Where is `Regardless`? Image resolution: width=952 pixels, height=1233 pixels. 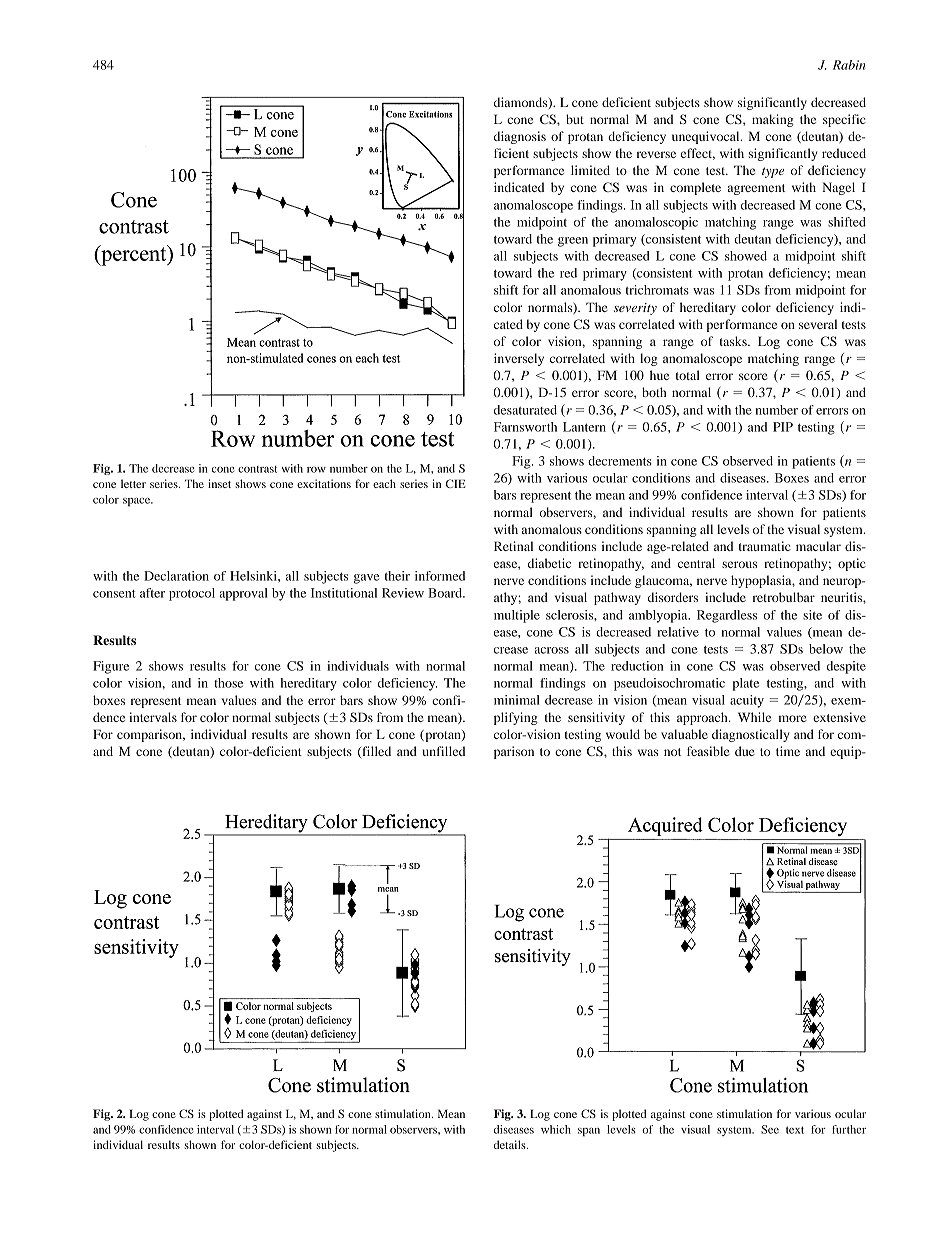
Regardless is located at coordinates (727, 616).
